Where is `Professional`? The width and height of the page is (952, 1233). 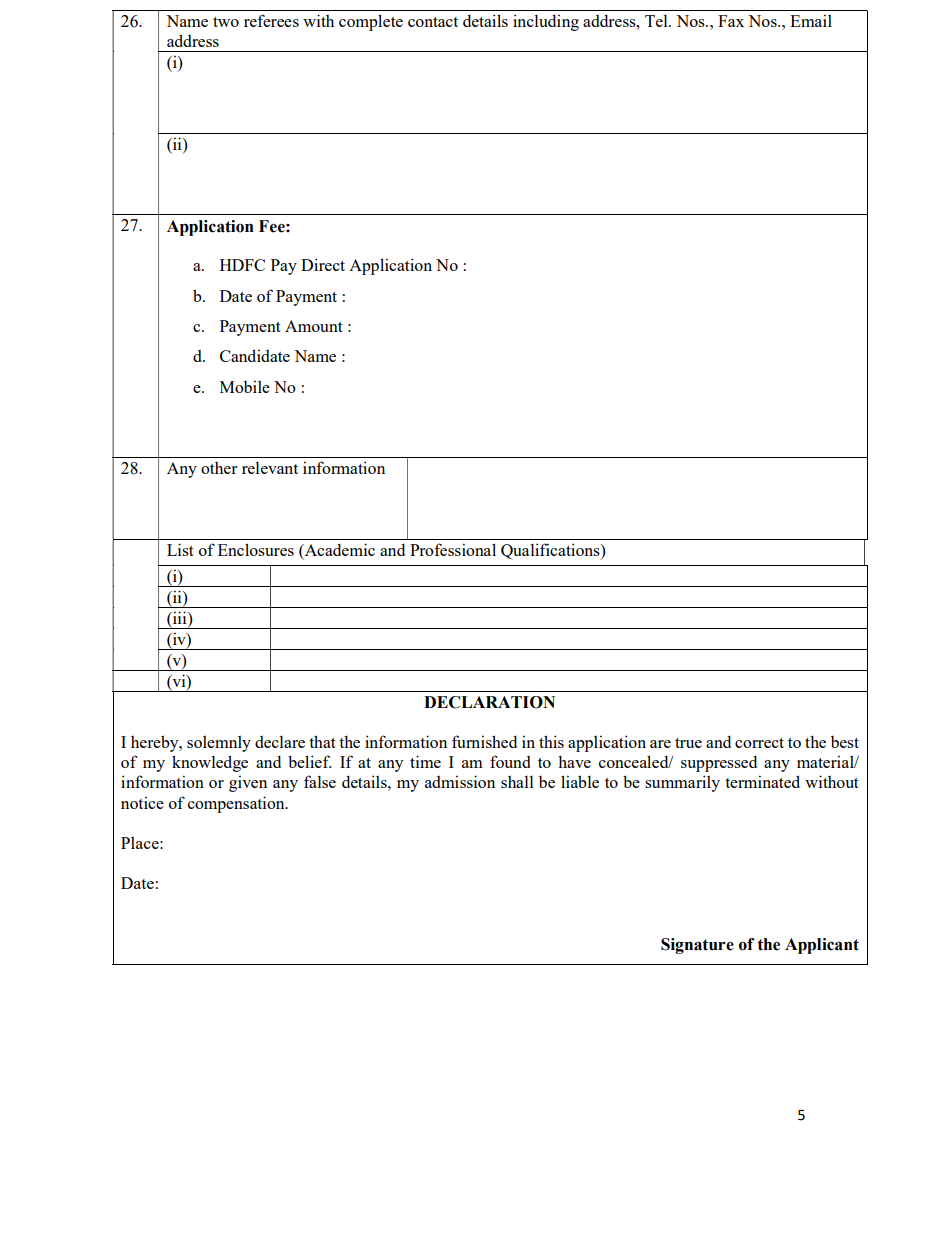
Professional is located at coordinates (453, 549).
